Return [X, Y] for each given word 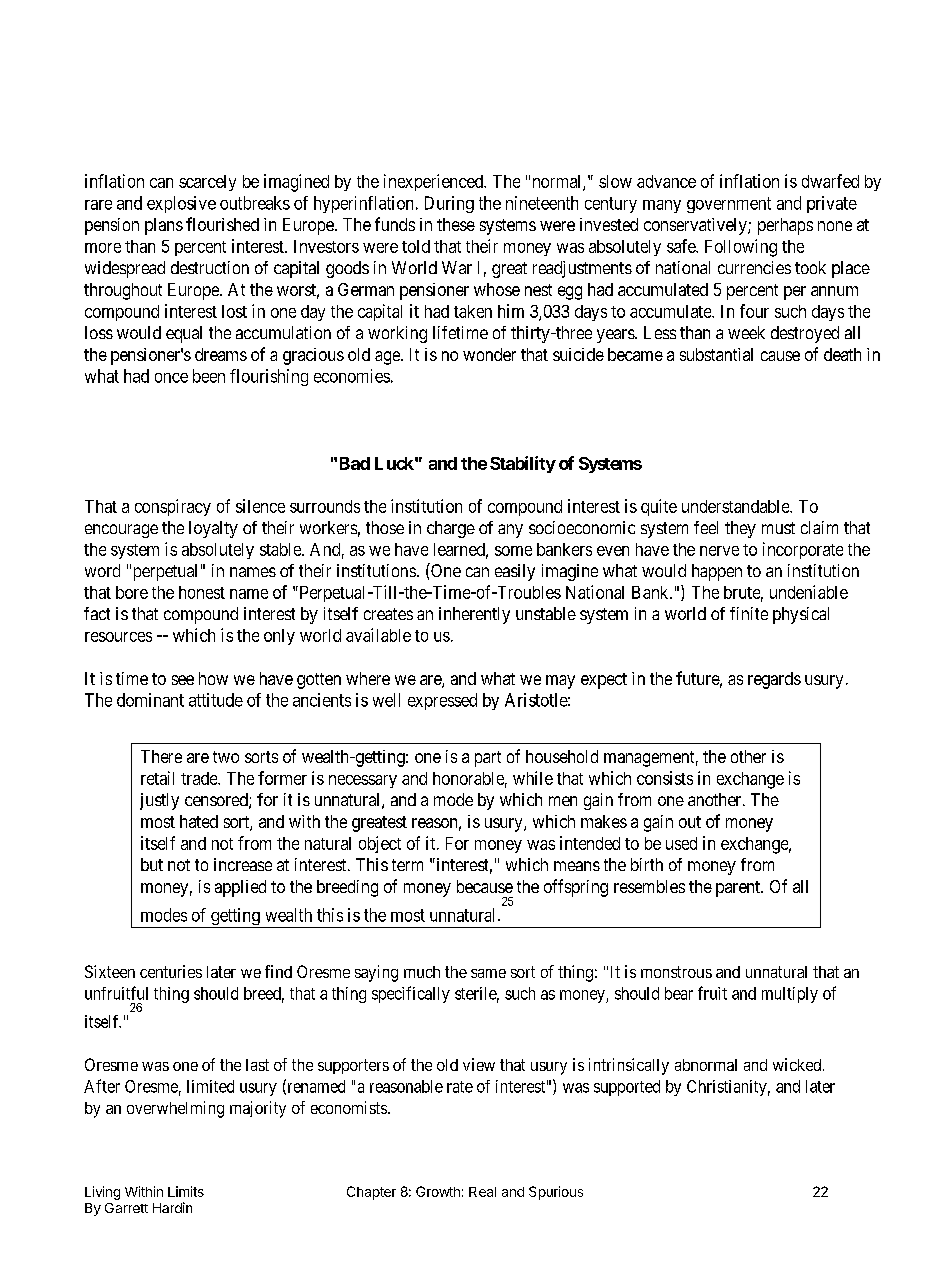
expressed [442, 701]
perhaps [785, 226]
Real [482, 1192]
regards [774, 680]
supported [627, 1088]
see [183, 680]
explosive [181, 204]
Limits [186, 1191]
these [456, 224]
